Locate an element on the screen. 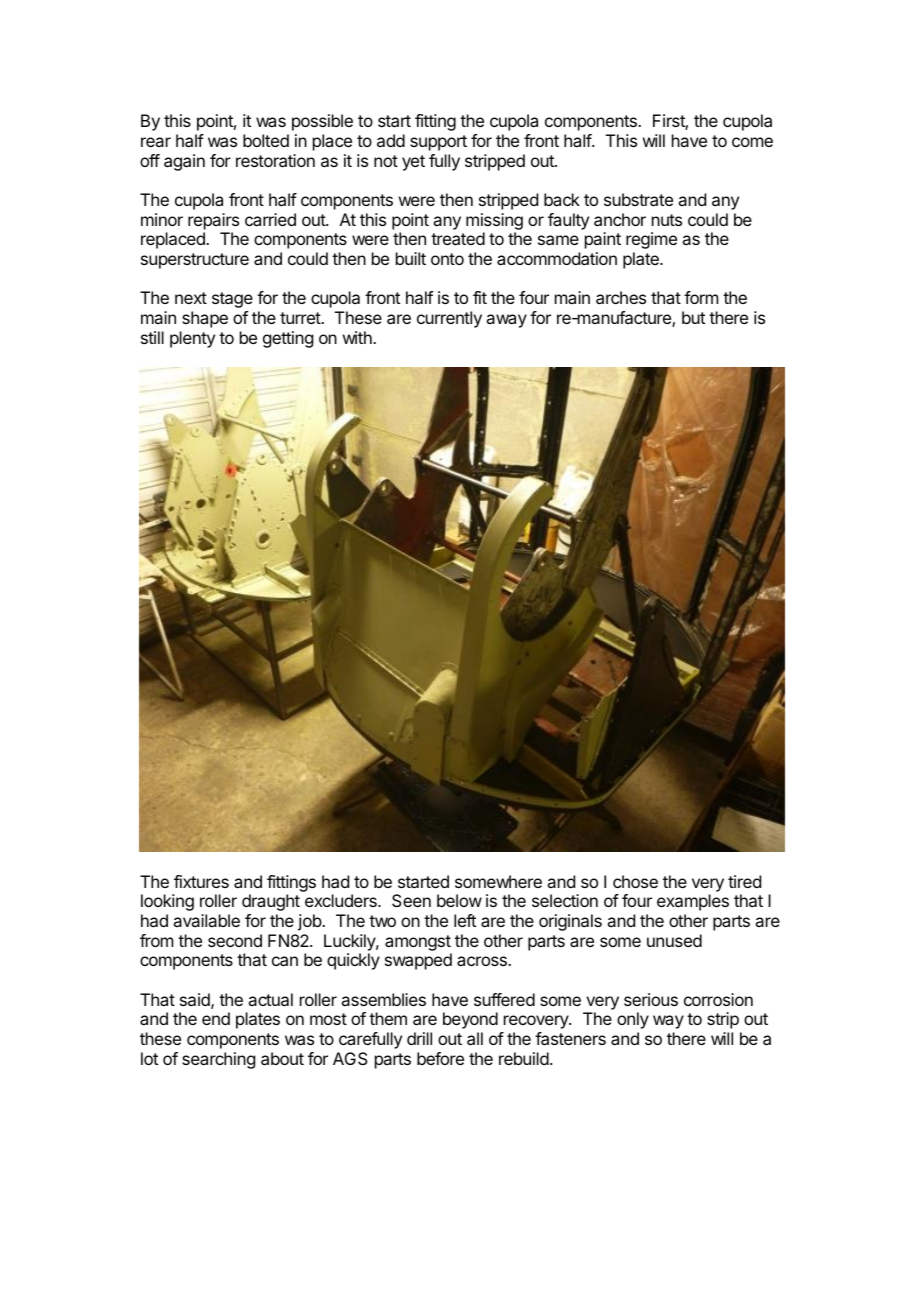 The height and width of the screenshot is (1309, 924). come is located at coordinates (752, 142).
